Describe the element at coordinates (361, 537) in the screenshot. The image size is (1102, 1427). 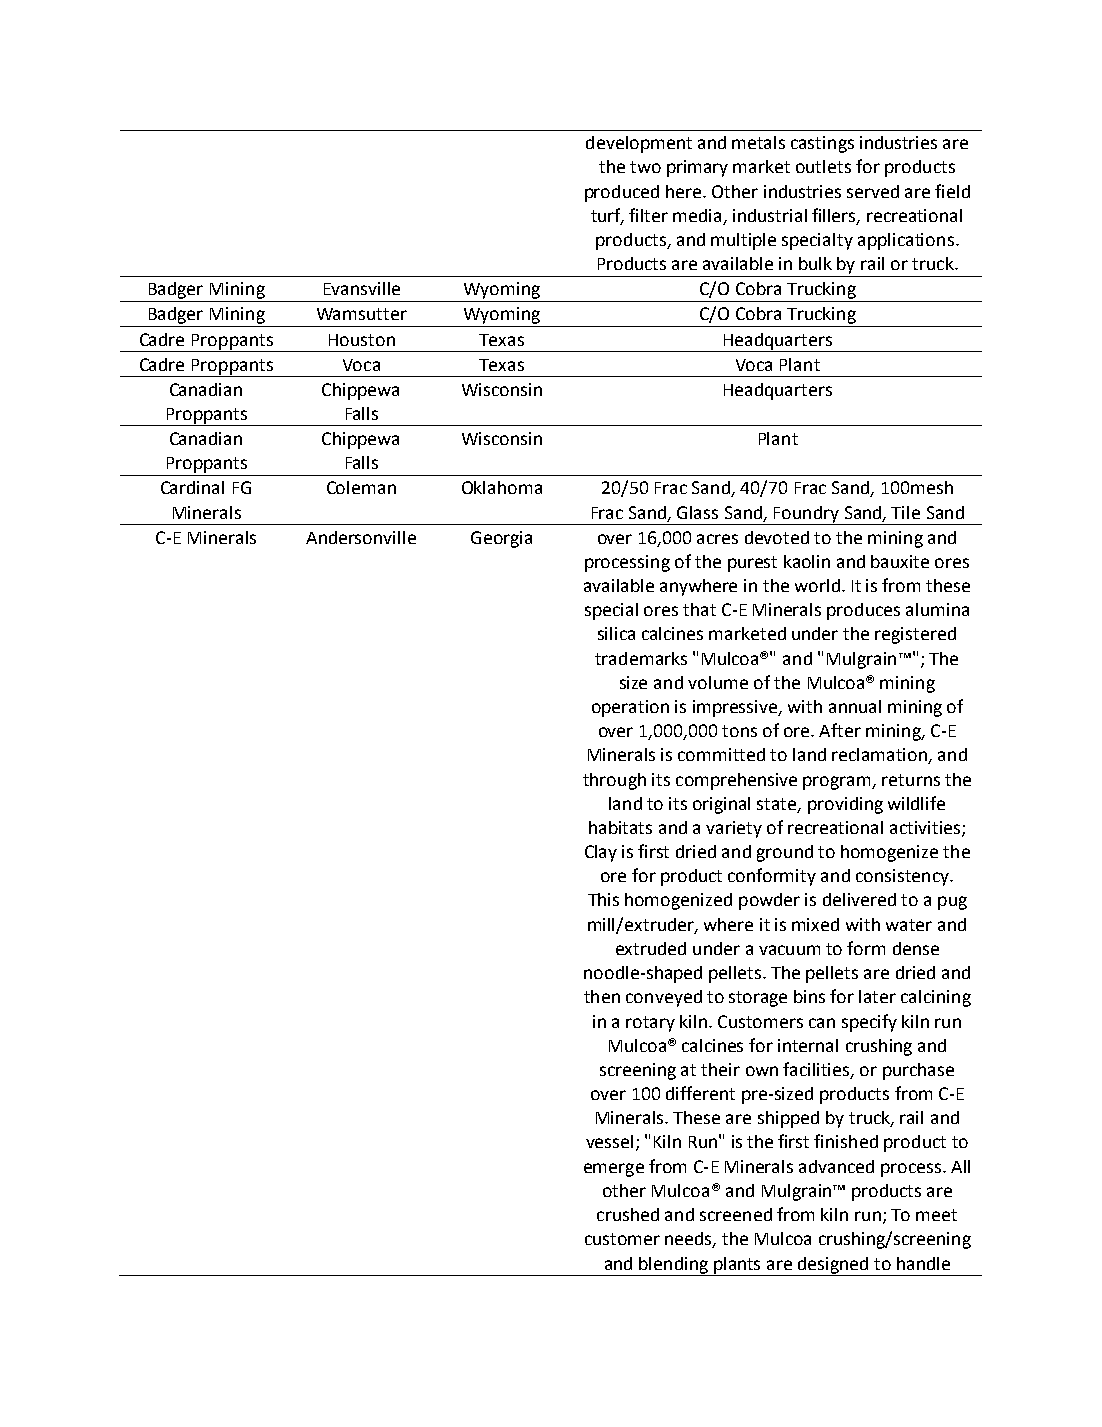
I see `Andersonville` at that location.
